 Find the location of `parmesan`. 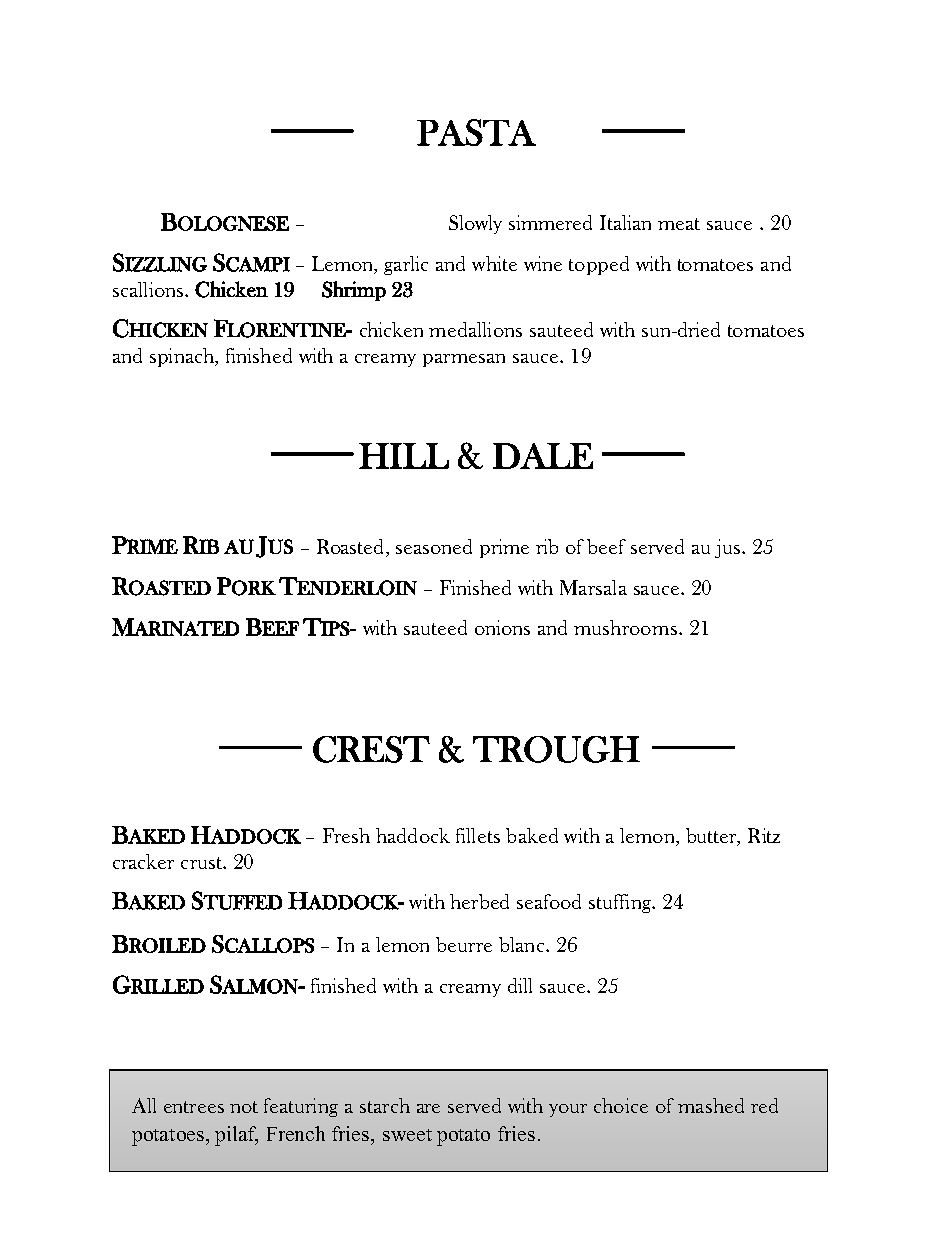

parmesan is located at coordinates (464, 360).
